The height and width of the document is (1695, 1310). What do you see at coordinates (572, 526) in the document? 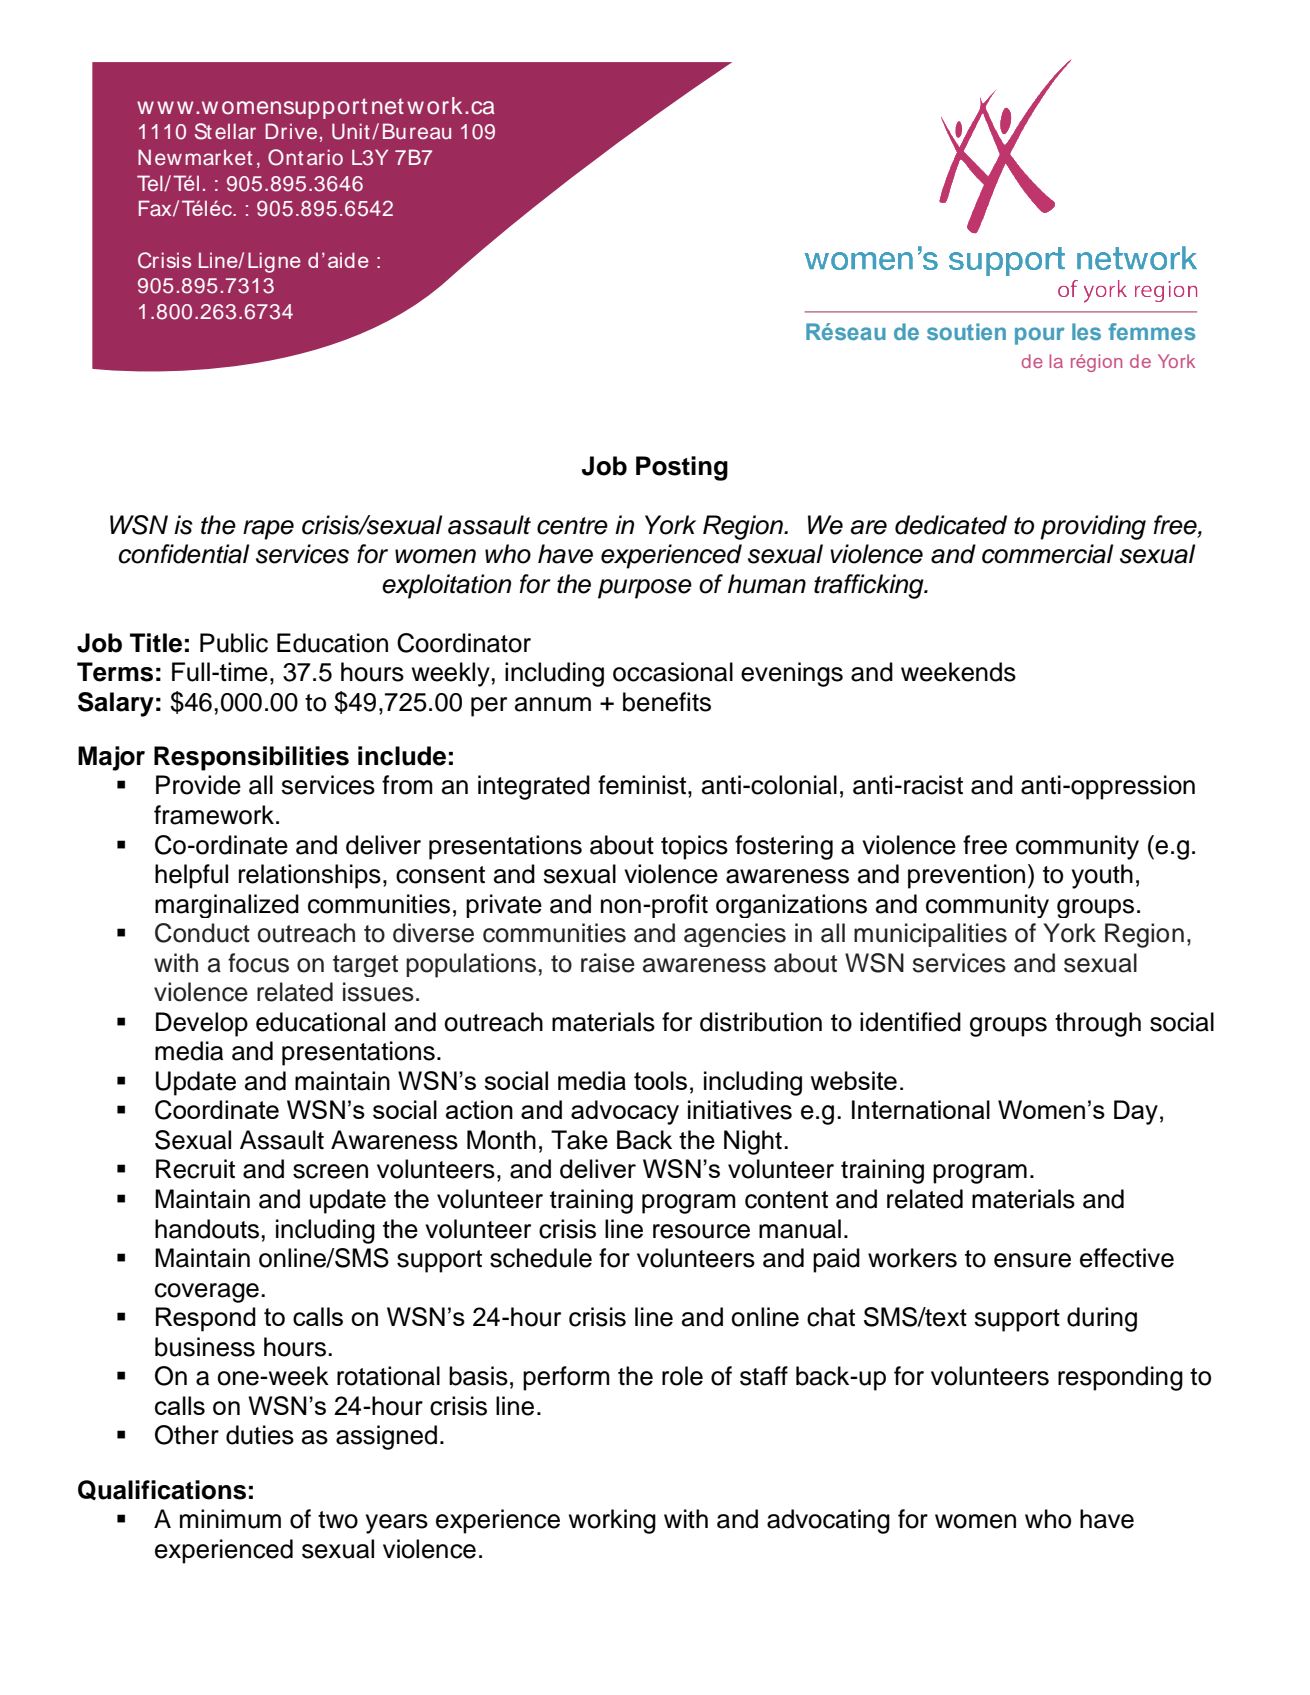
I see `centre` at bounding box center [572, 526].
